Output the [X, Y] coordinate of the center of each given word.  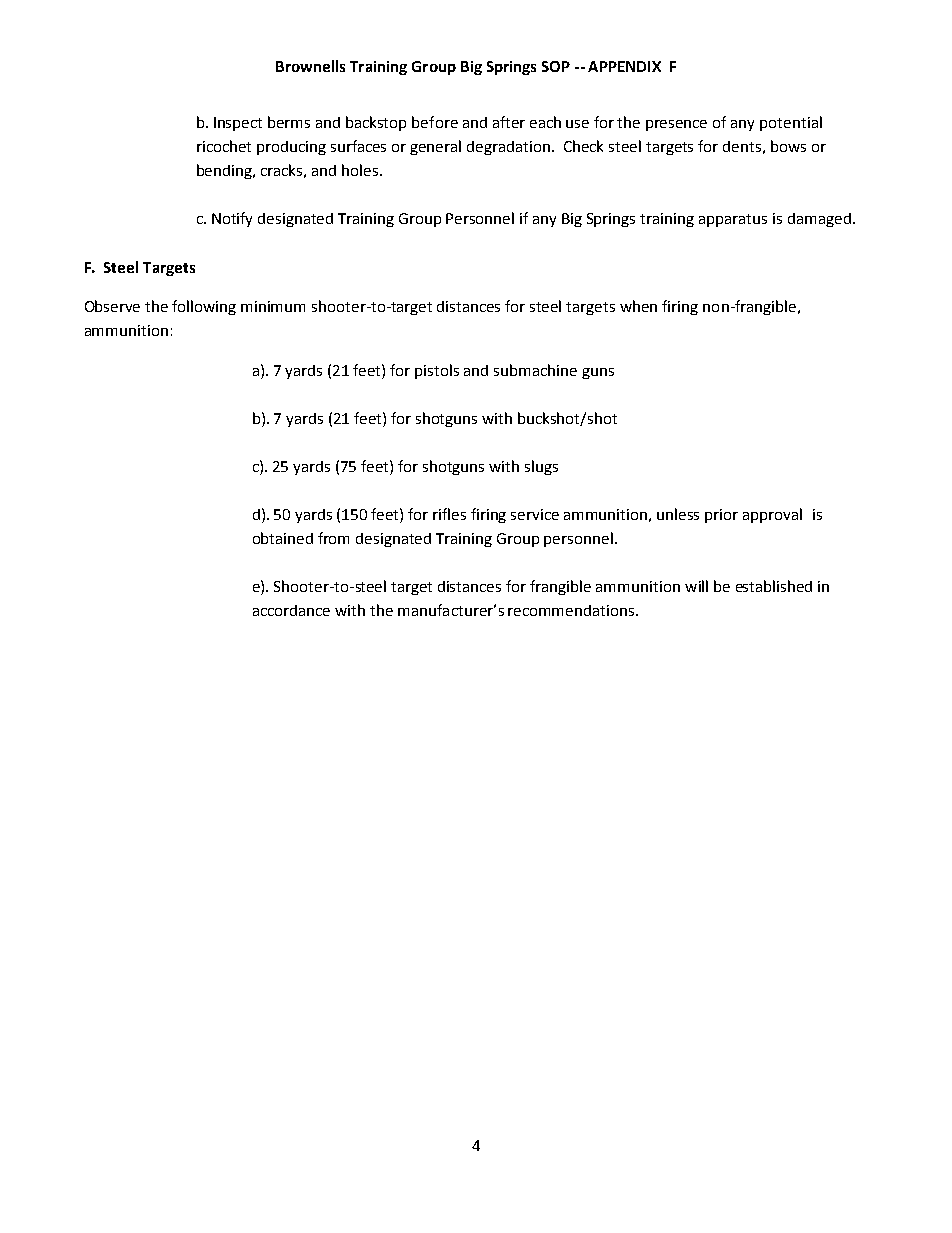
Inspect [238, 124]
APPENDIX [624, 66]
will [696, 586]
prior [721, 516]
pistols [437, 371]
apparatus [733, 220]
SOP [556, 66]
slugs [541, 467]
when [638, 306]
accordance [291, 610]
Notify [232, 219]
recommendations [572, 610]
